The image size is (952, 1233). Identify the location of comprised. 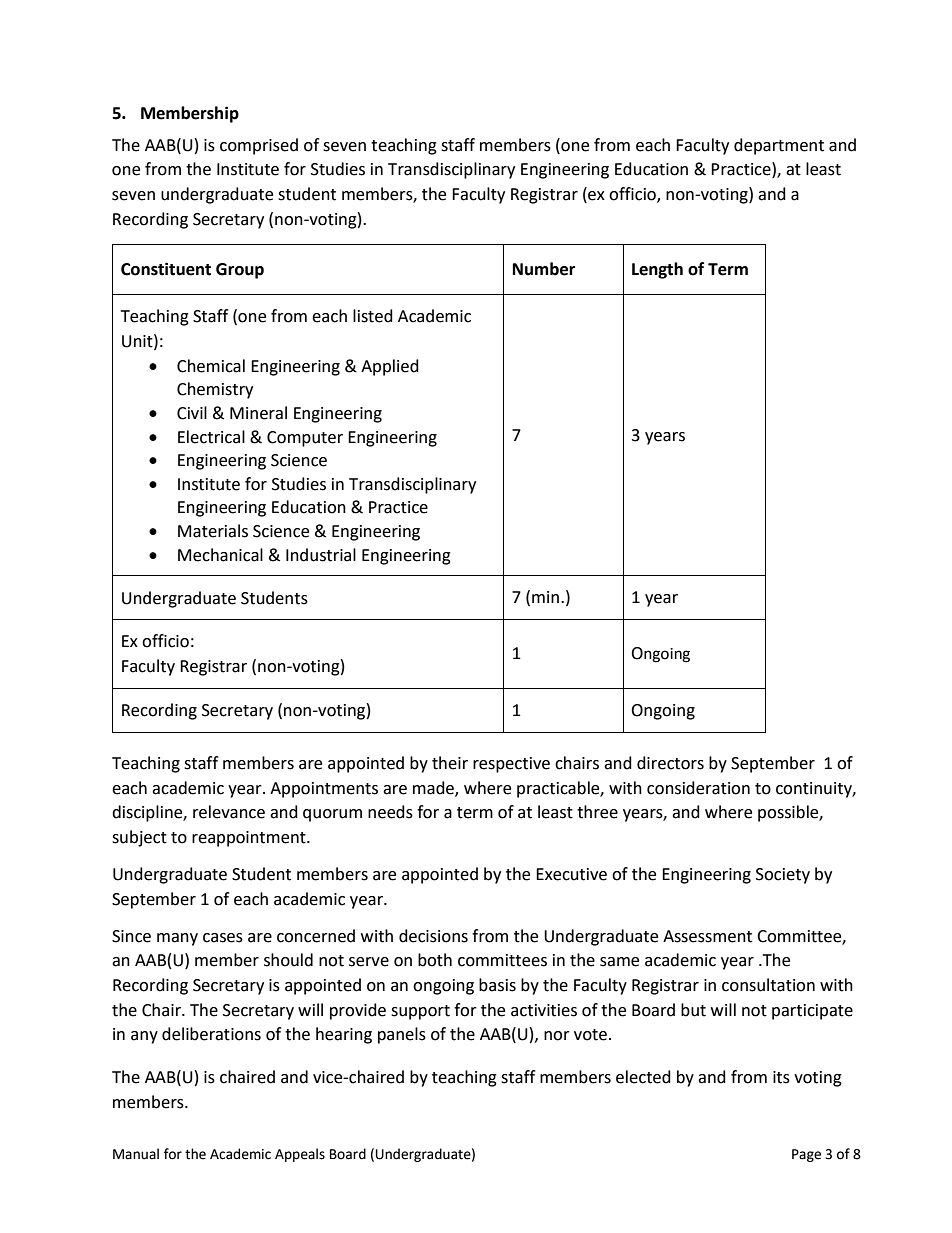
(259, 146).
